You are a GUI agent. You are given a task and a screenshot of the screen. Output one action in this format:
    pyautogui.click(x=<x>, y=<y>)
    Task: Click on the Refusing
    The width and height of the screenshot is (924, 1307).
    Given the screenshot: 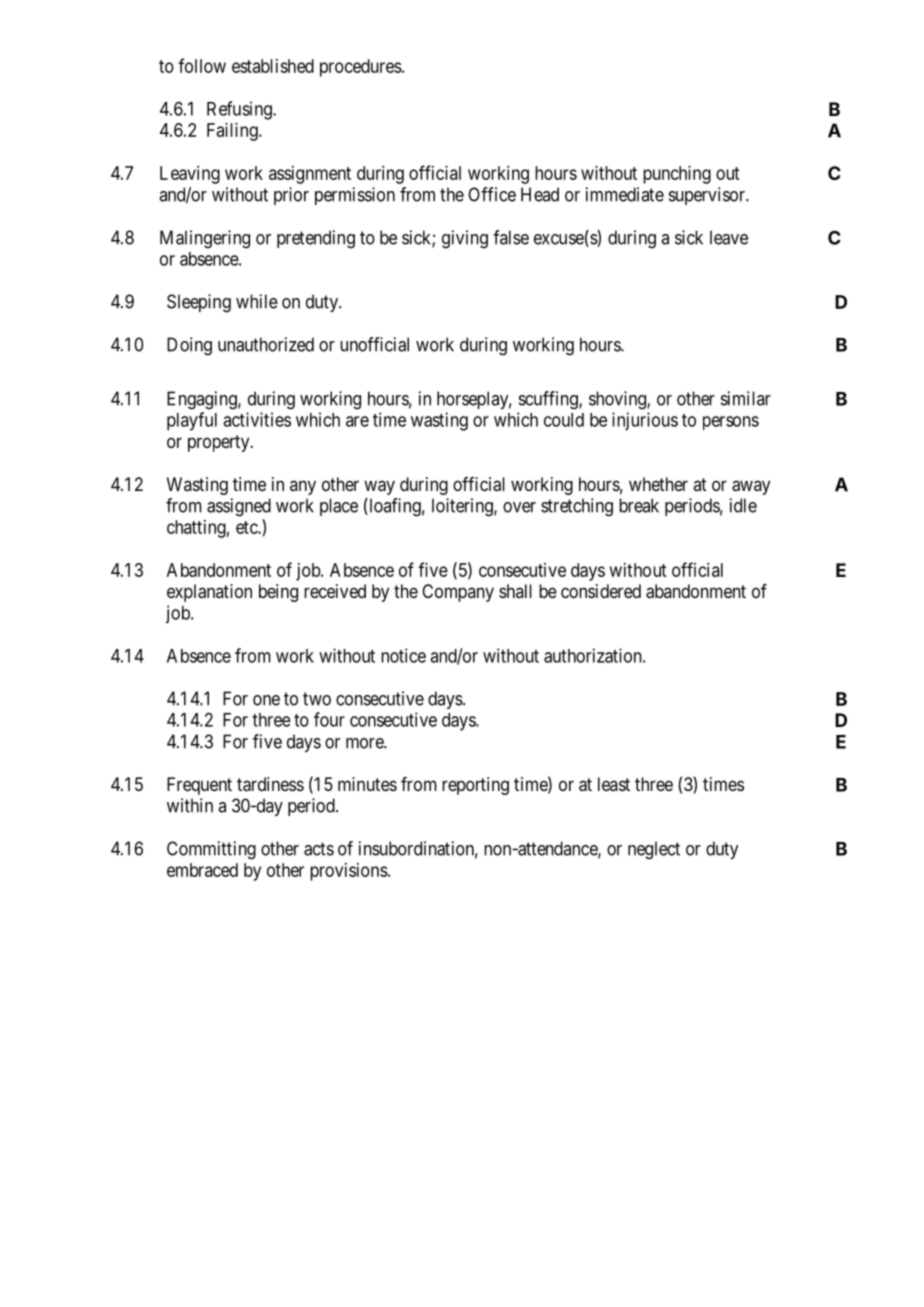 What is the action you would take?
    pyautogui.click(x=240, y=110)
